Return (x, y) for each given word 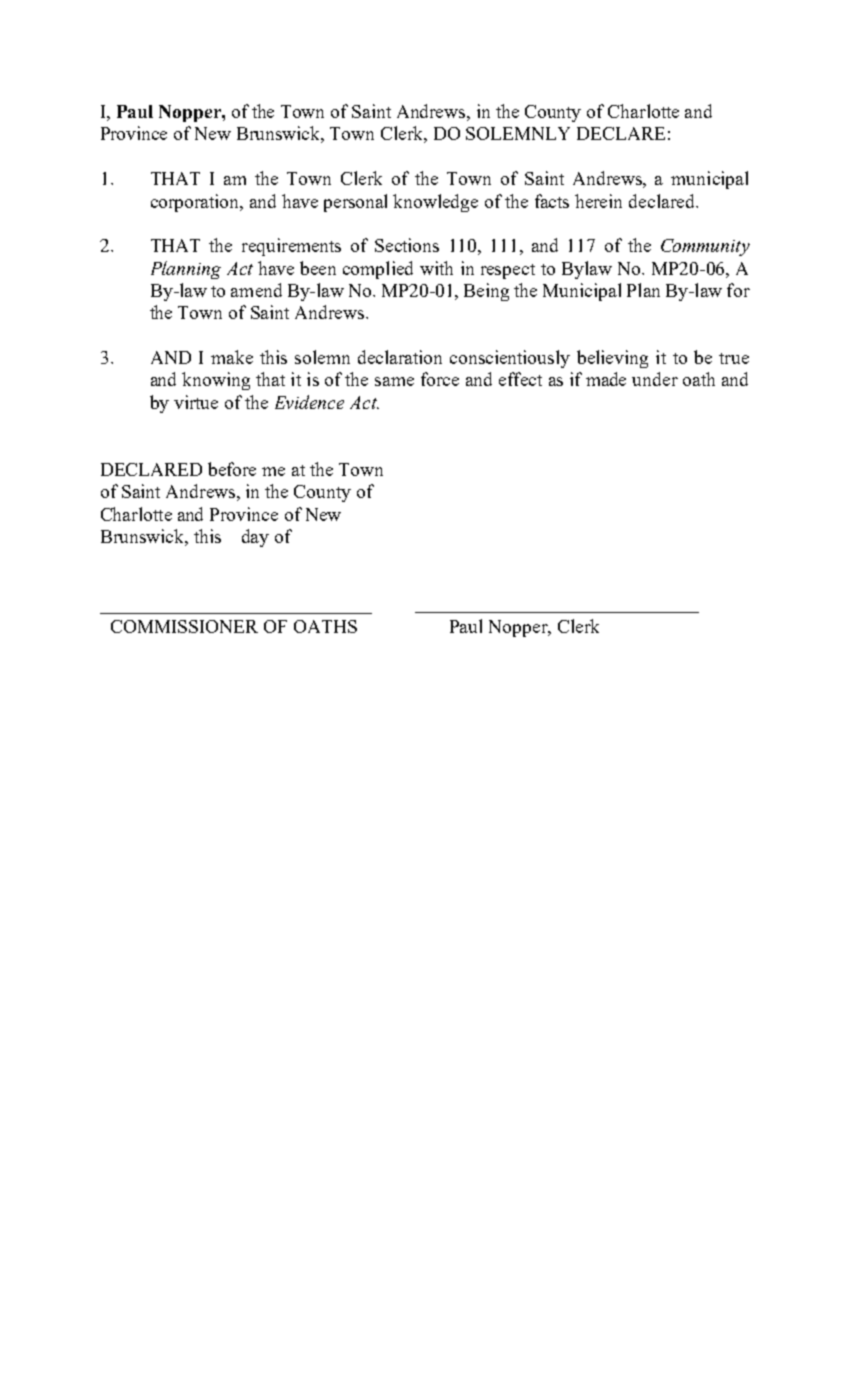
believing (612, 359)
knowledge (435, 203)
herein (598, 201)
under (655, 379)
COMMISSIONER (184, 626)
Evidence (309, 402)
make (232, 357)
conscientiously (510, 359)
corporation (196, 203)
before (232, 469)
